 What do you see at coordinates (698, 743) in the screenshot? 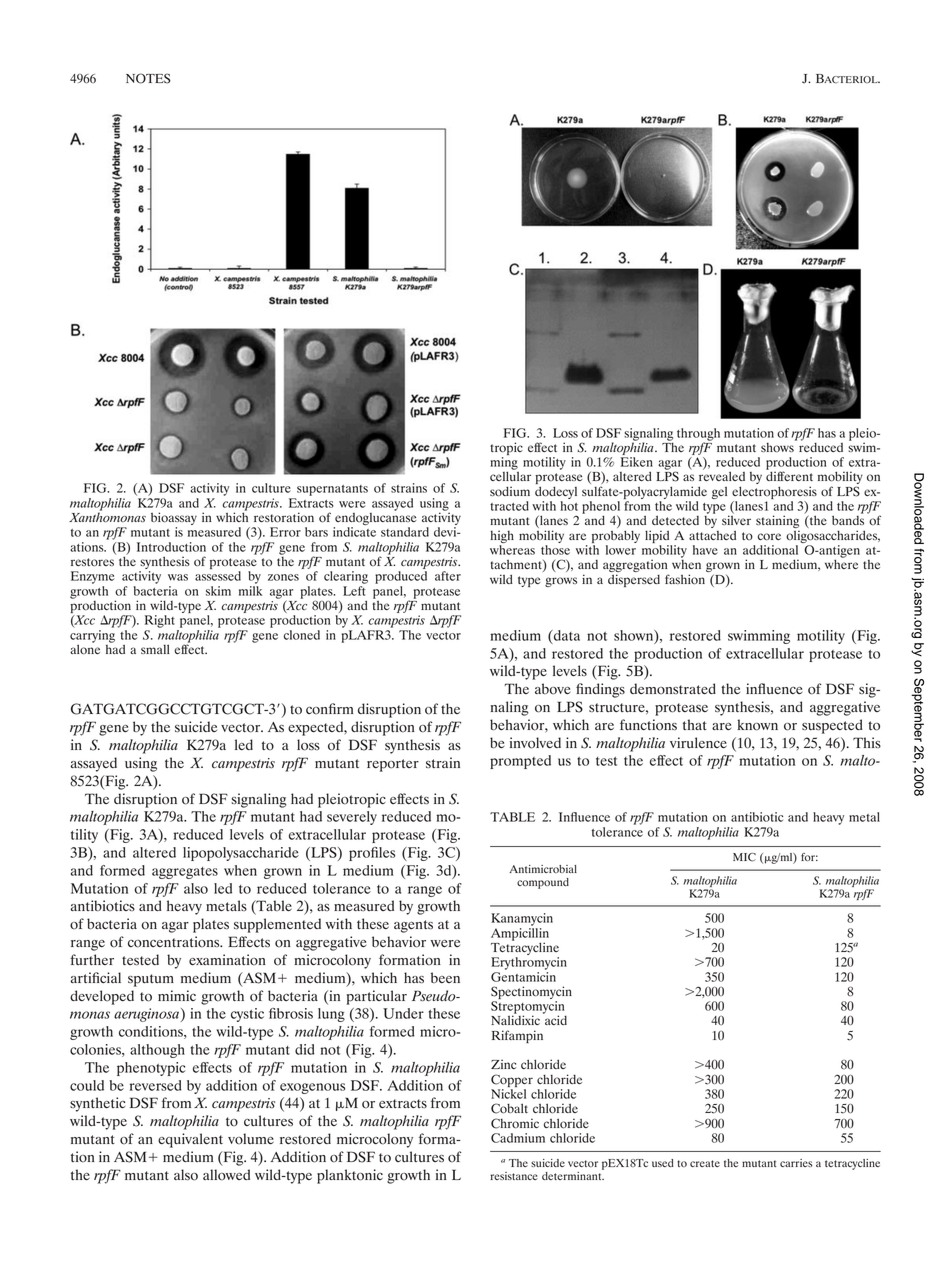
I see `virulence` at bounding box center [698, 743].
